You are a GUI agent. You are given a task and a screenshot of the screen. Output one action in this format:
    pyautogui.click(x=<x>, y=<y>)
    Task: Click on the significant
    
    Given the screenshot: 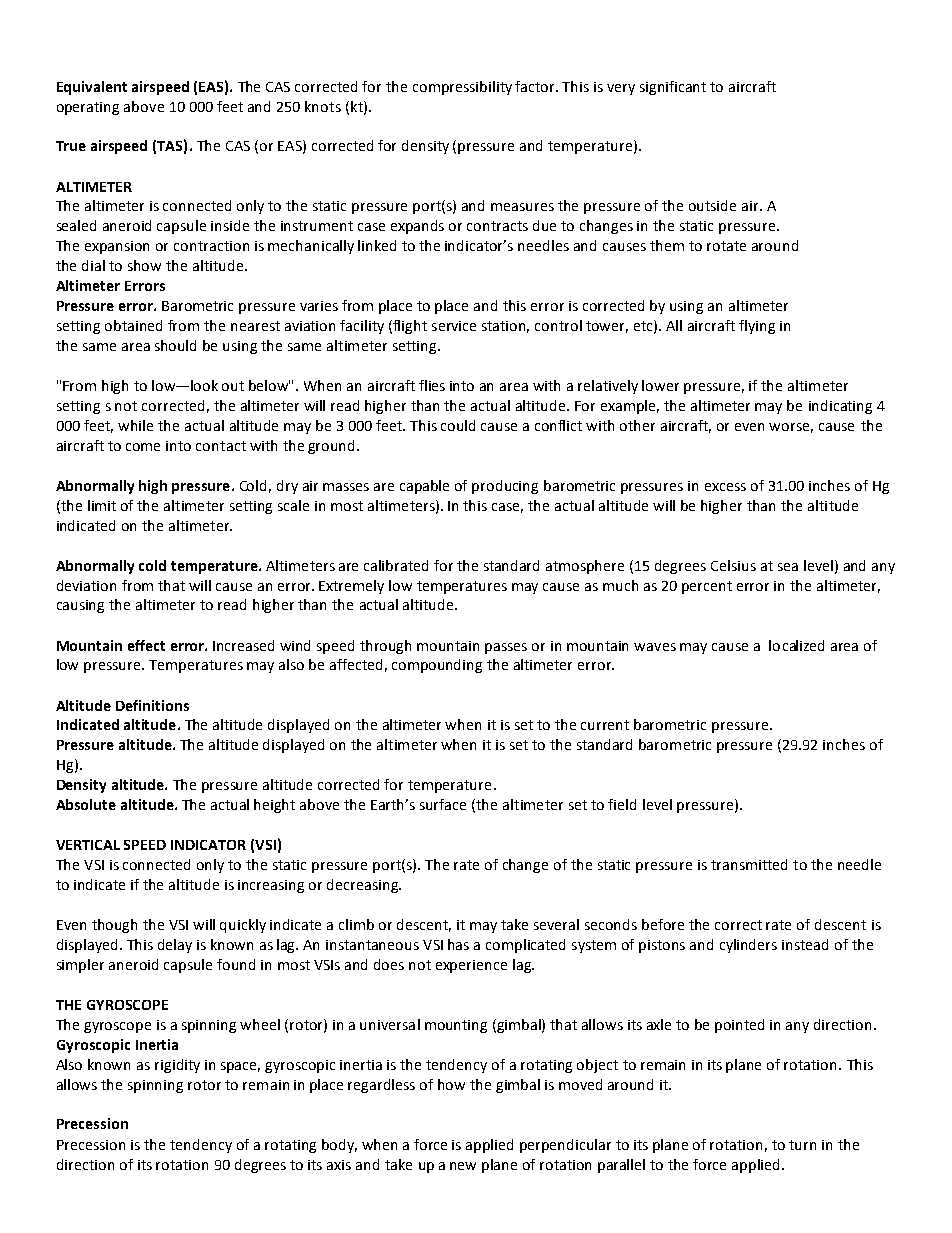 What is the action you would take?
    pyautogui.click(x=673, y=88)
